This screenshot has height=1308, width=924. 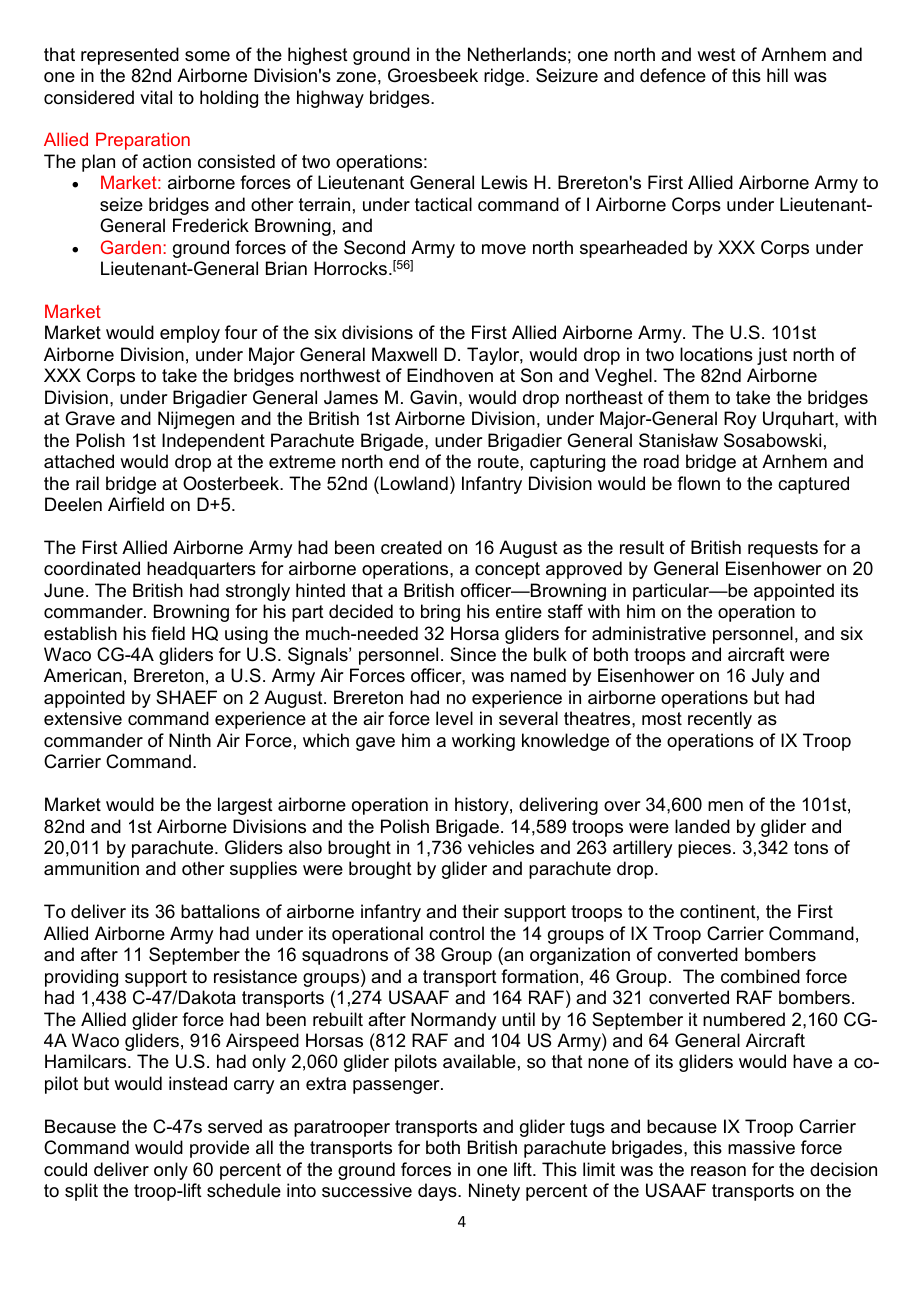 I want to click on July, so click(x=768, y=677).
